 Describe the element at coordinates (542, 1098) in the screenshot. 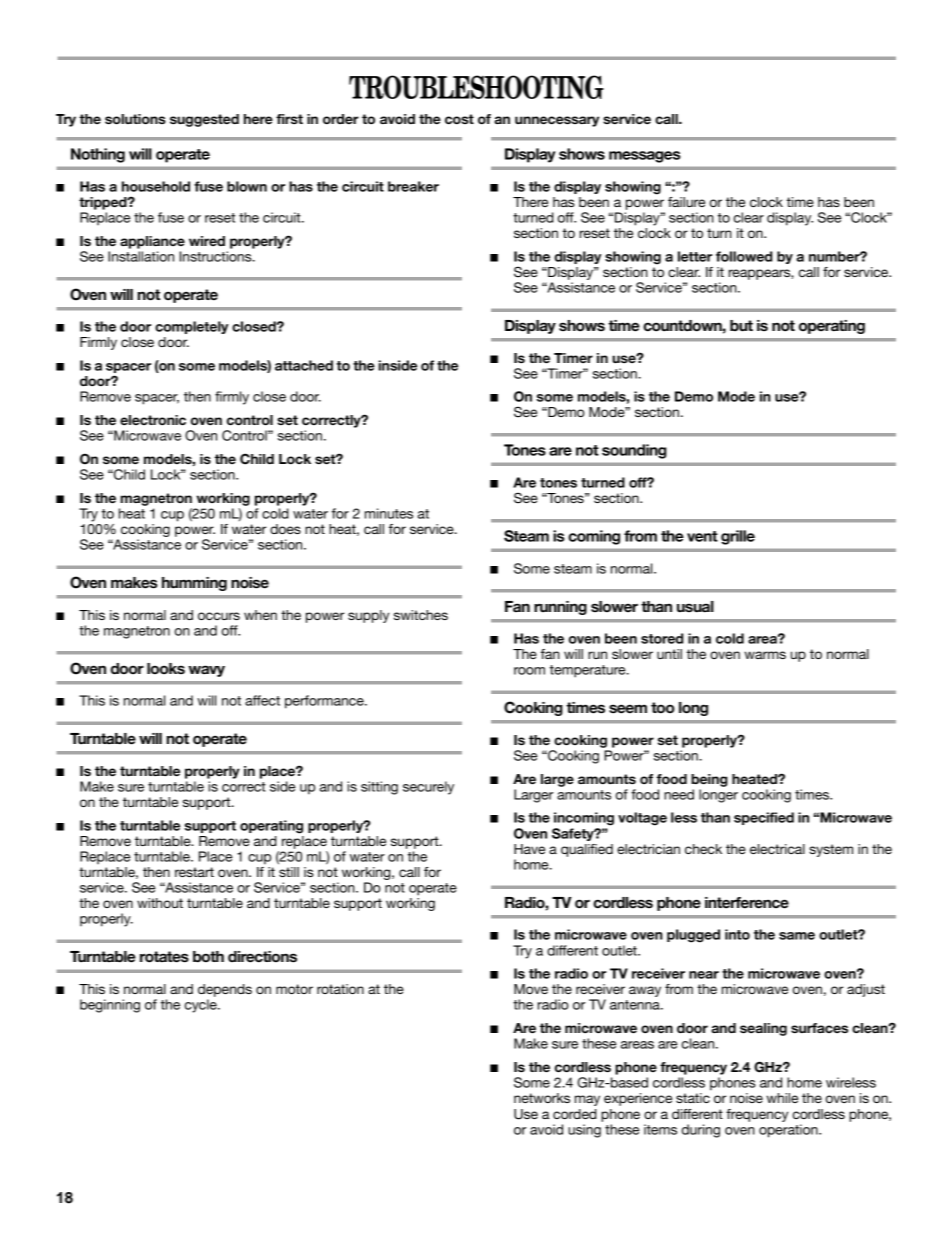

I see `networks` at that location.
